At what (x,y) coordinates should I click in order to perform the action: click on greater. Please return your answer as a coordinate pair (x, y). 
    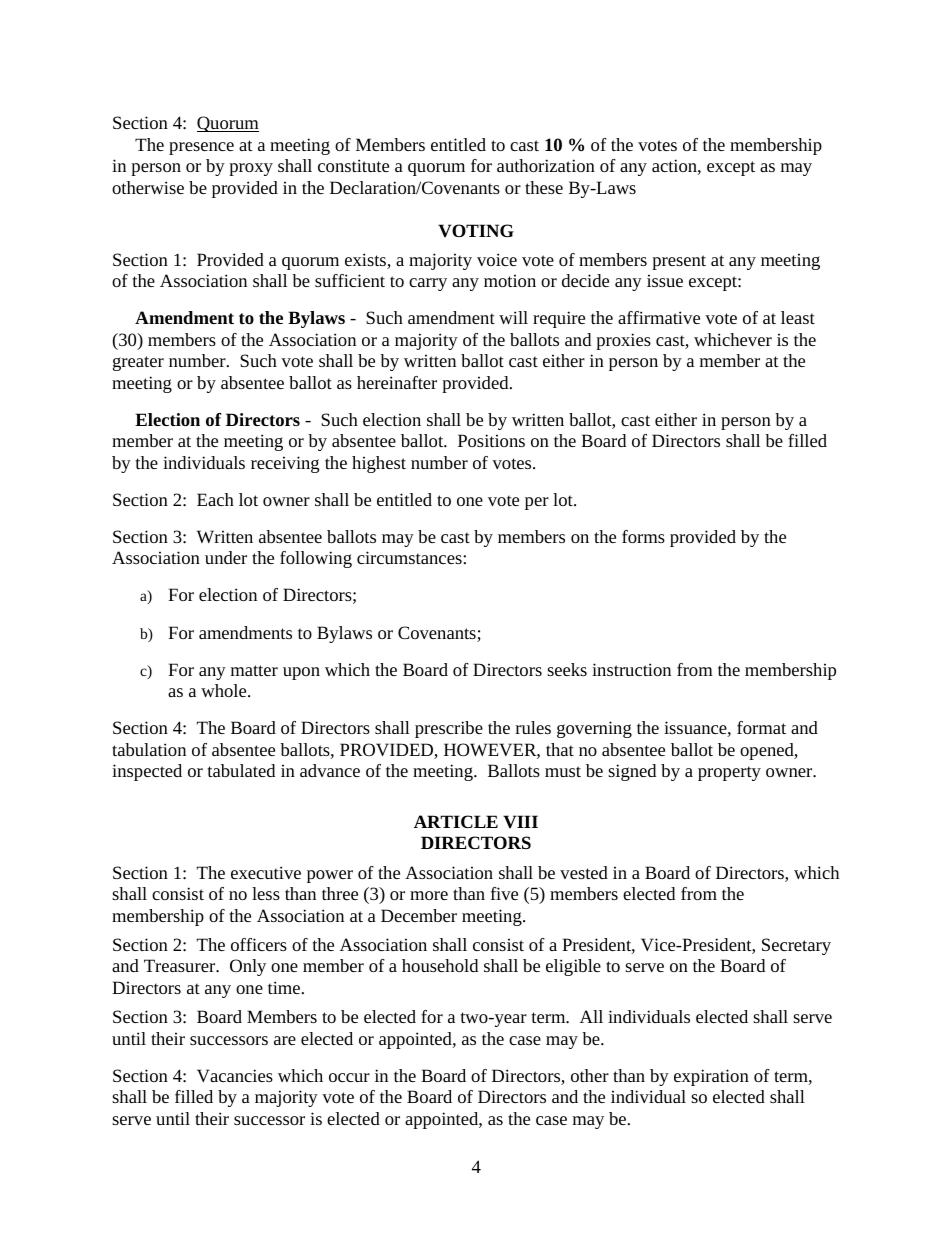
    Looking at the image, I should click on (138, 363).
